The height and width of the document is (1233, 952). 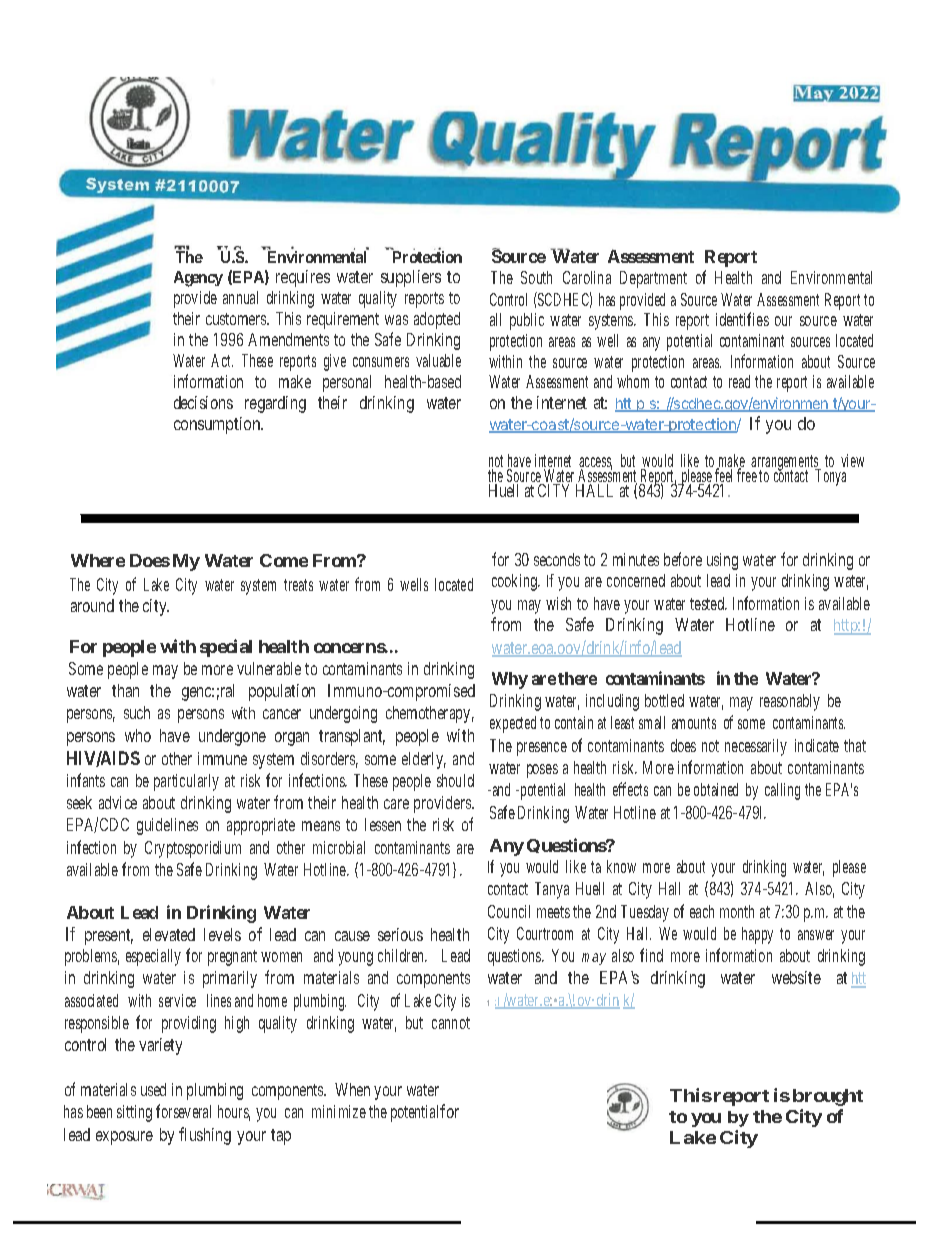 I want to click on using, so click(x=722, y=561).
